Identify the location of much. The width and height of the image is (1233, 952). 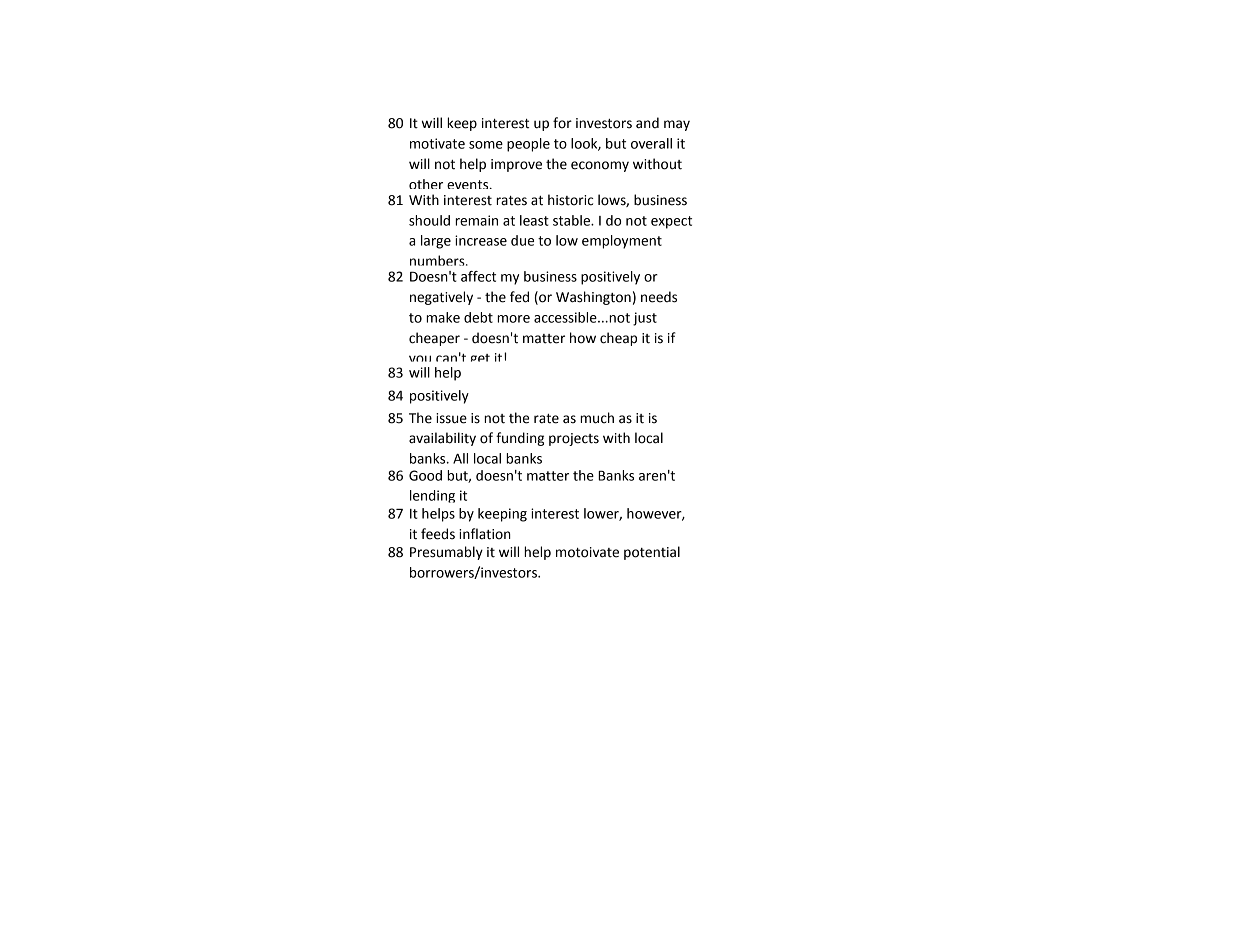
(597, 418).
